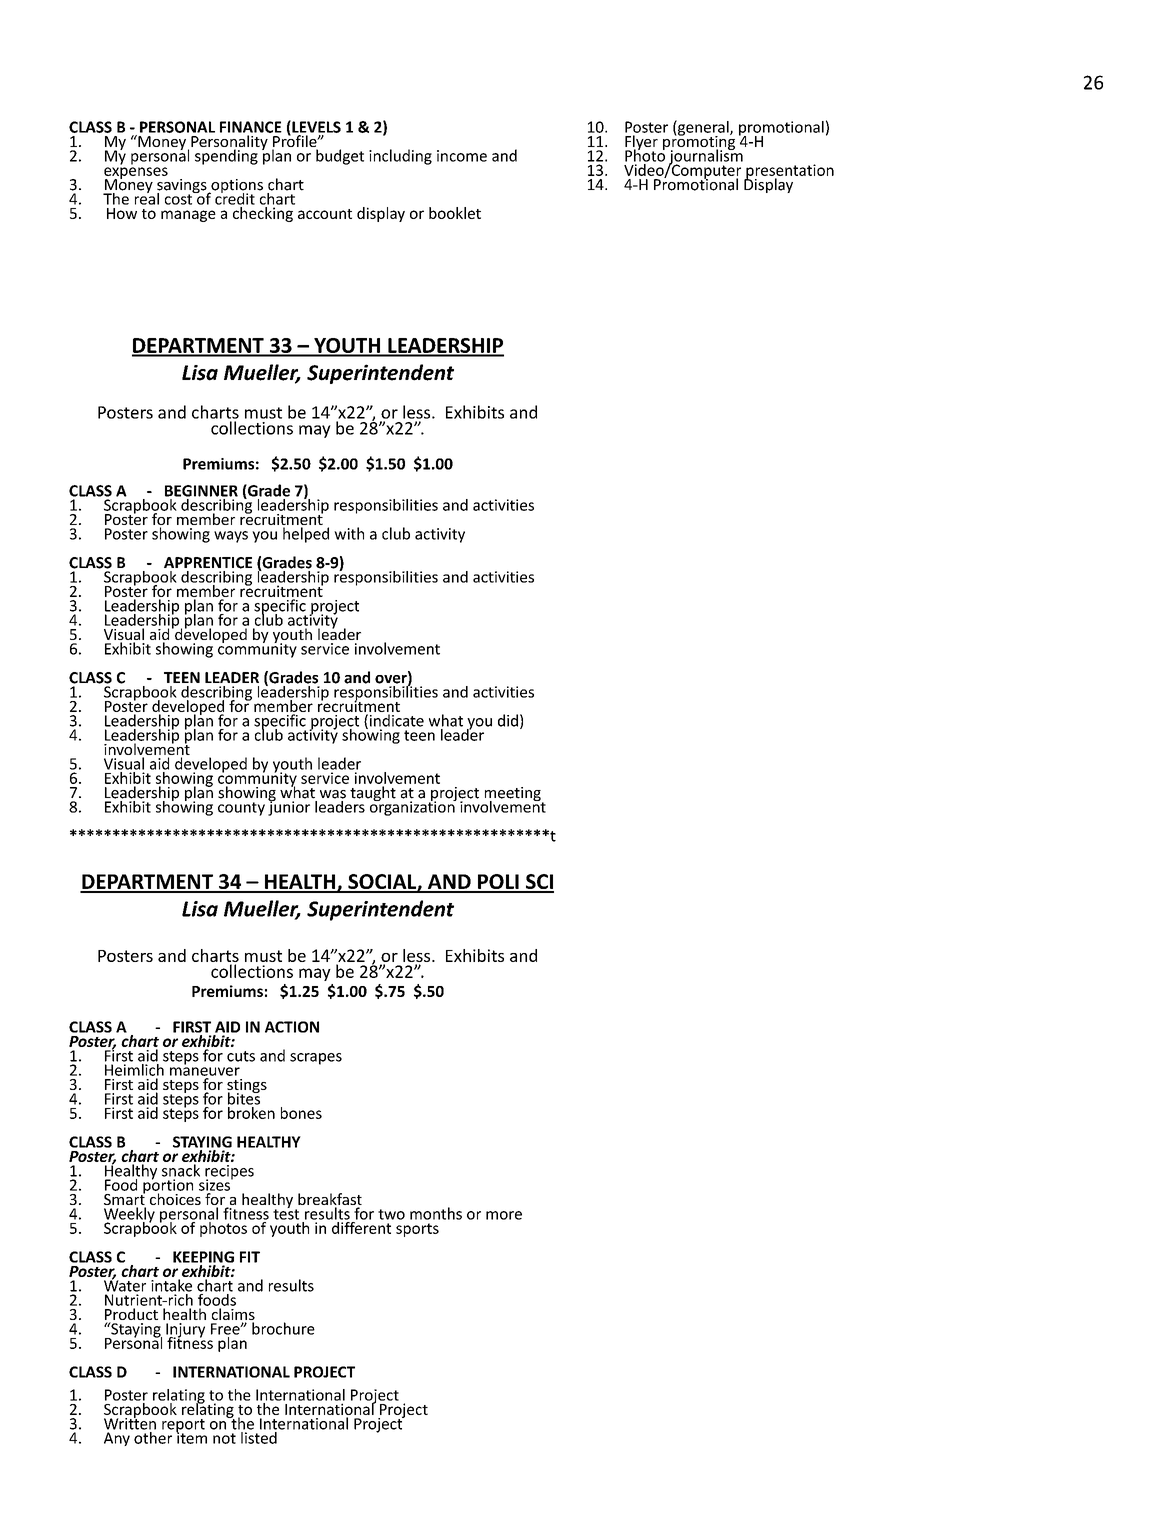  I want to click on did, so click(508, 720).
